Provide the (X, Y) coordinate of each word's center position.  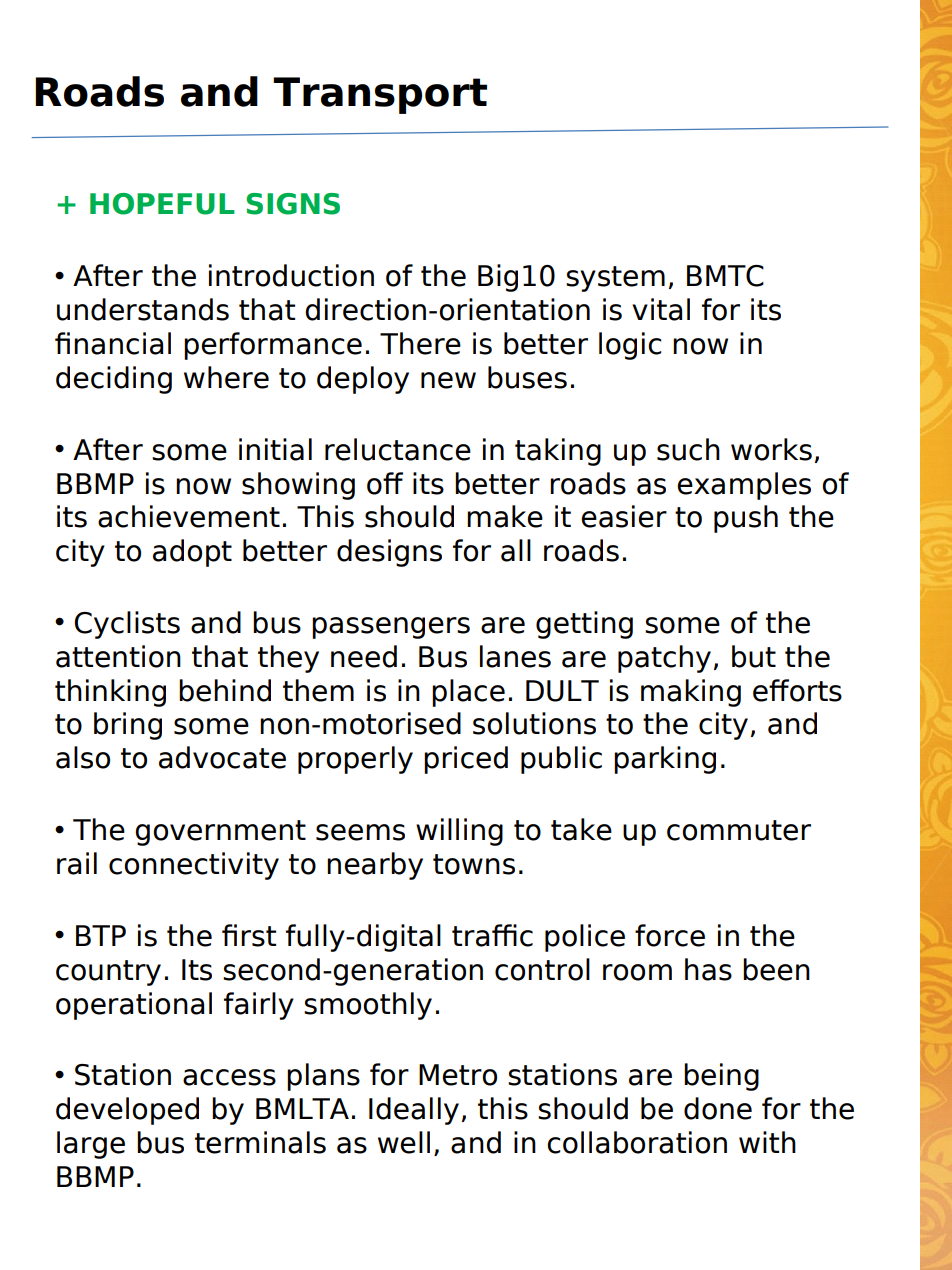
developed (127, 1111)
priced (466, 760)
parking (665, 760)
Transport (380, 95)
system (615, 279)
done (718, 1108)
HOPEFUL (162, 204)
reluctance (398, 449)
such (688, 449)
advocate (222, 757)
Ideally (414, 1111)
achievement (189, 516)
